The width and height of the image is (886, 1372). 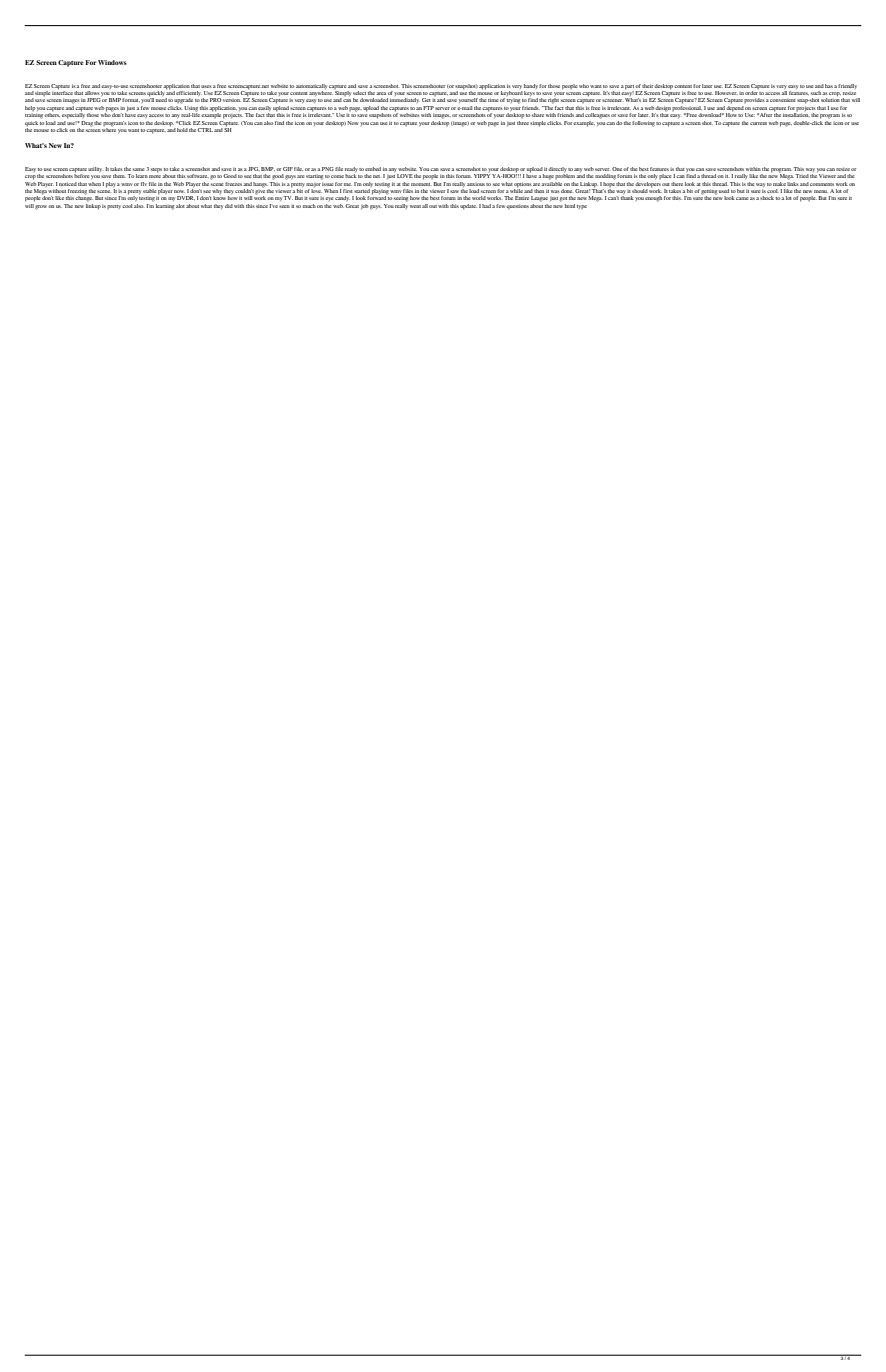 I want to click on current, so click(x=758, y=123).
